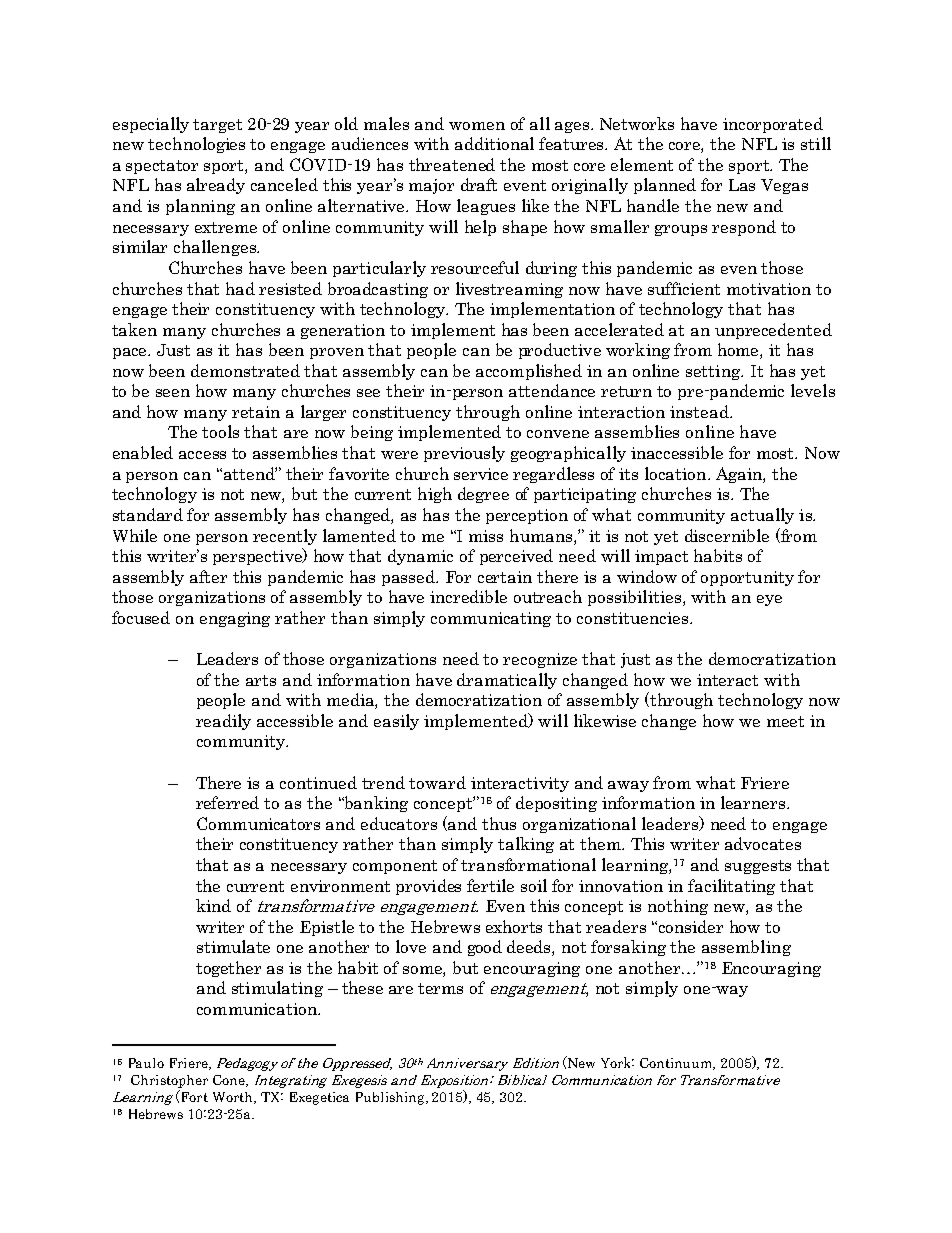 The image size is (952, 1233). What do you see at coordinates (494, 143) in the screenshot?
I see `additional` at bounding box center [494, 143].
